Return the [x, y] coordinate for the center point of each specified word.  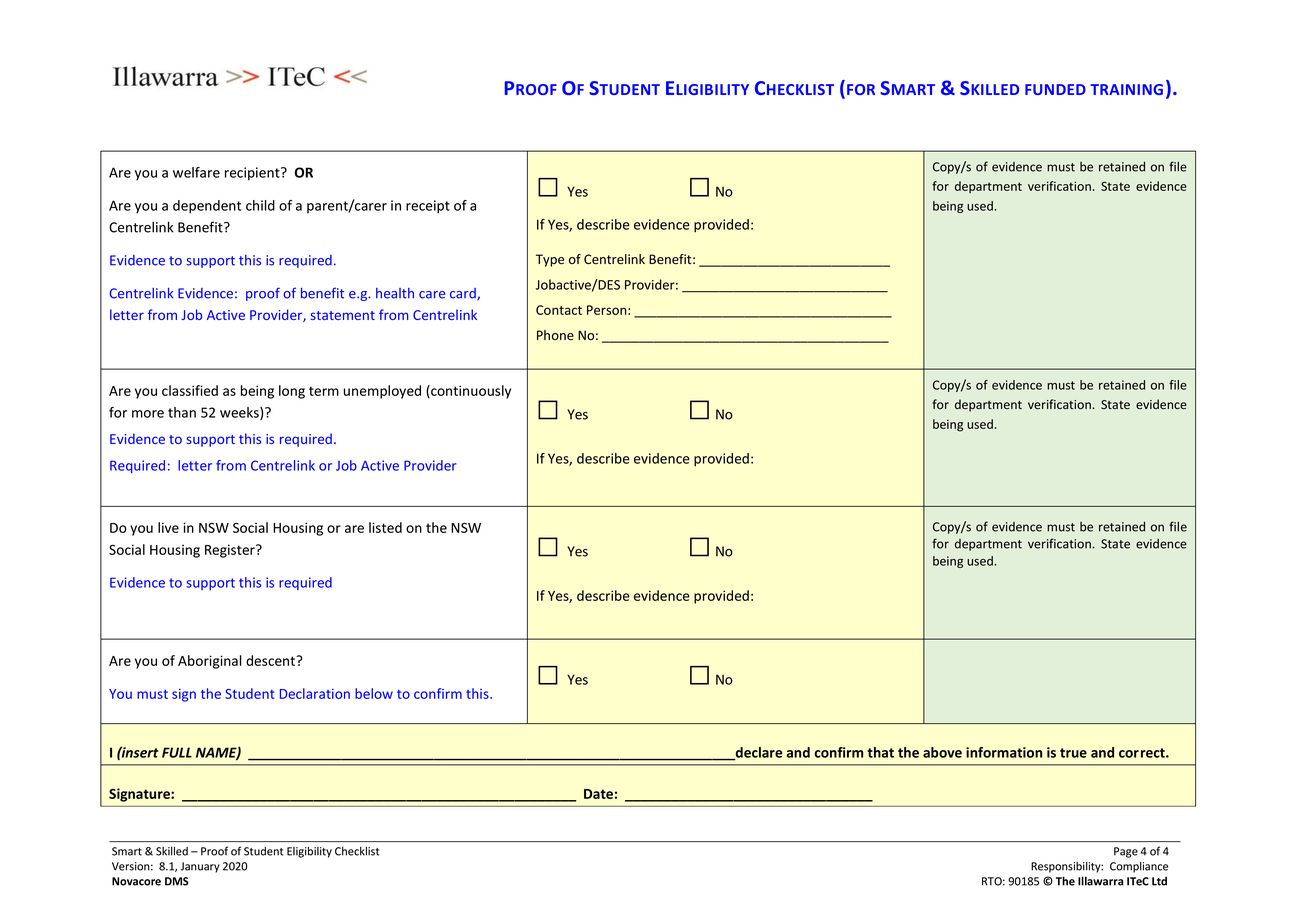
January [200, 867]
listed [385, 527]
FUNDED [1055, 89]
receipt [428, 207]
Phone [555, 335]
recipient [253, 174]
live [168, 527]
